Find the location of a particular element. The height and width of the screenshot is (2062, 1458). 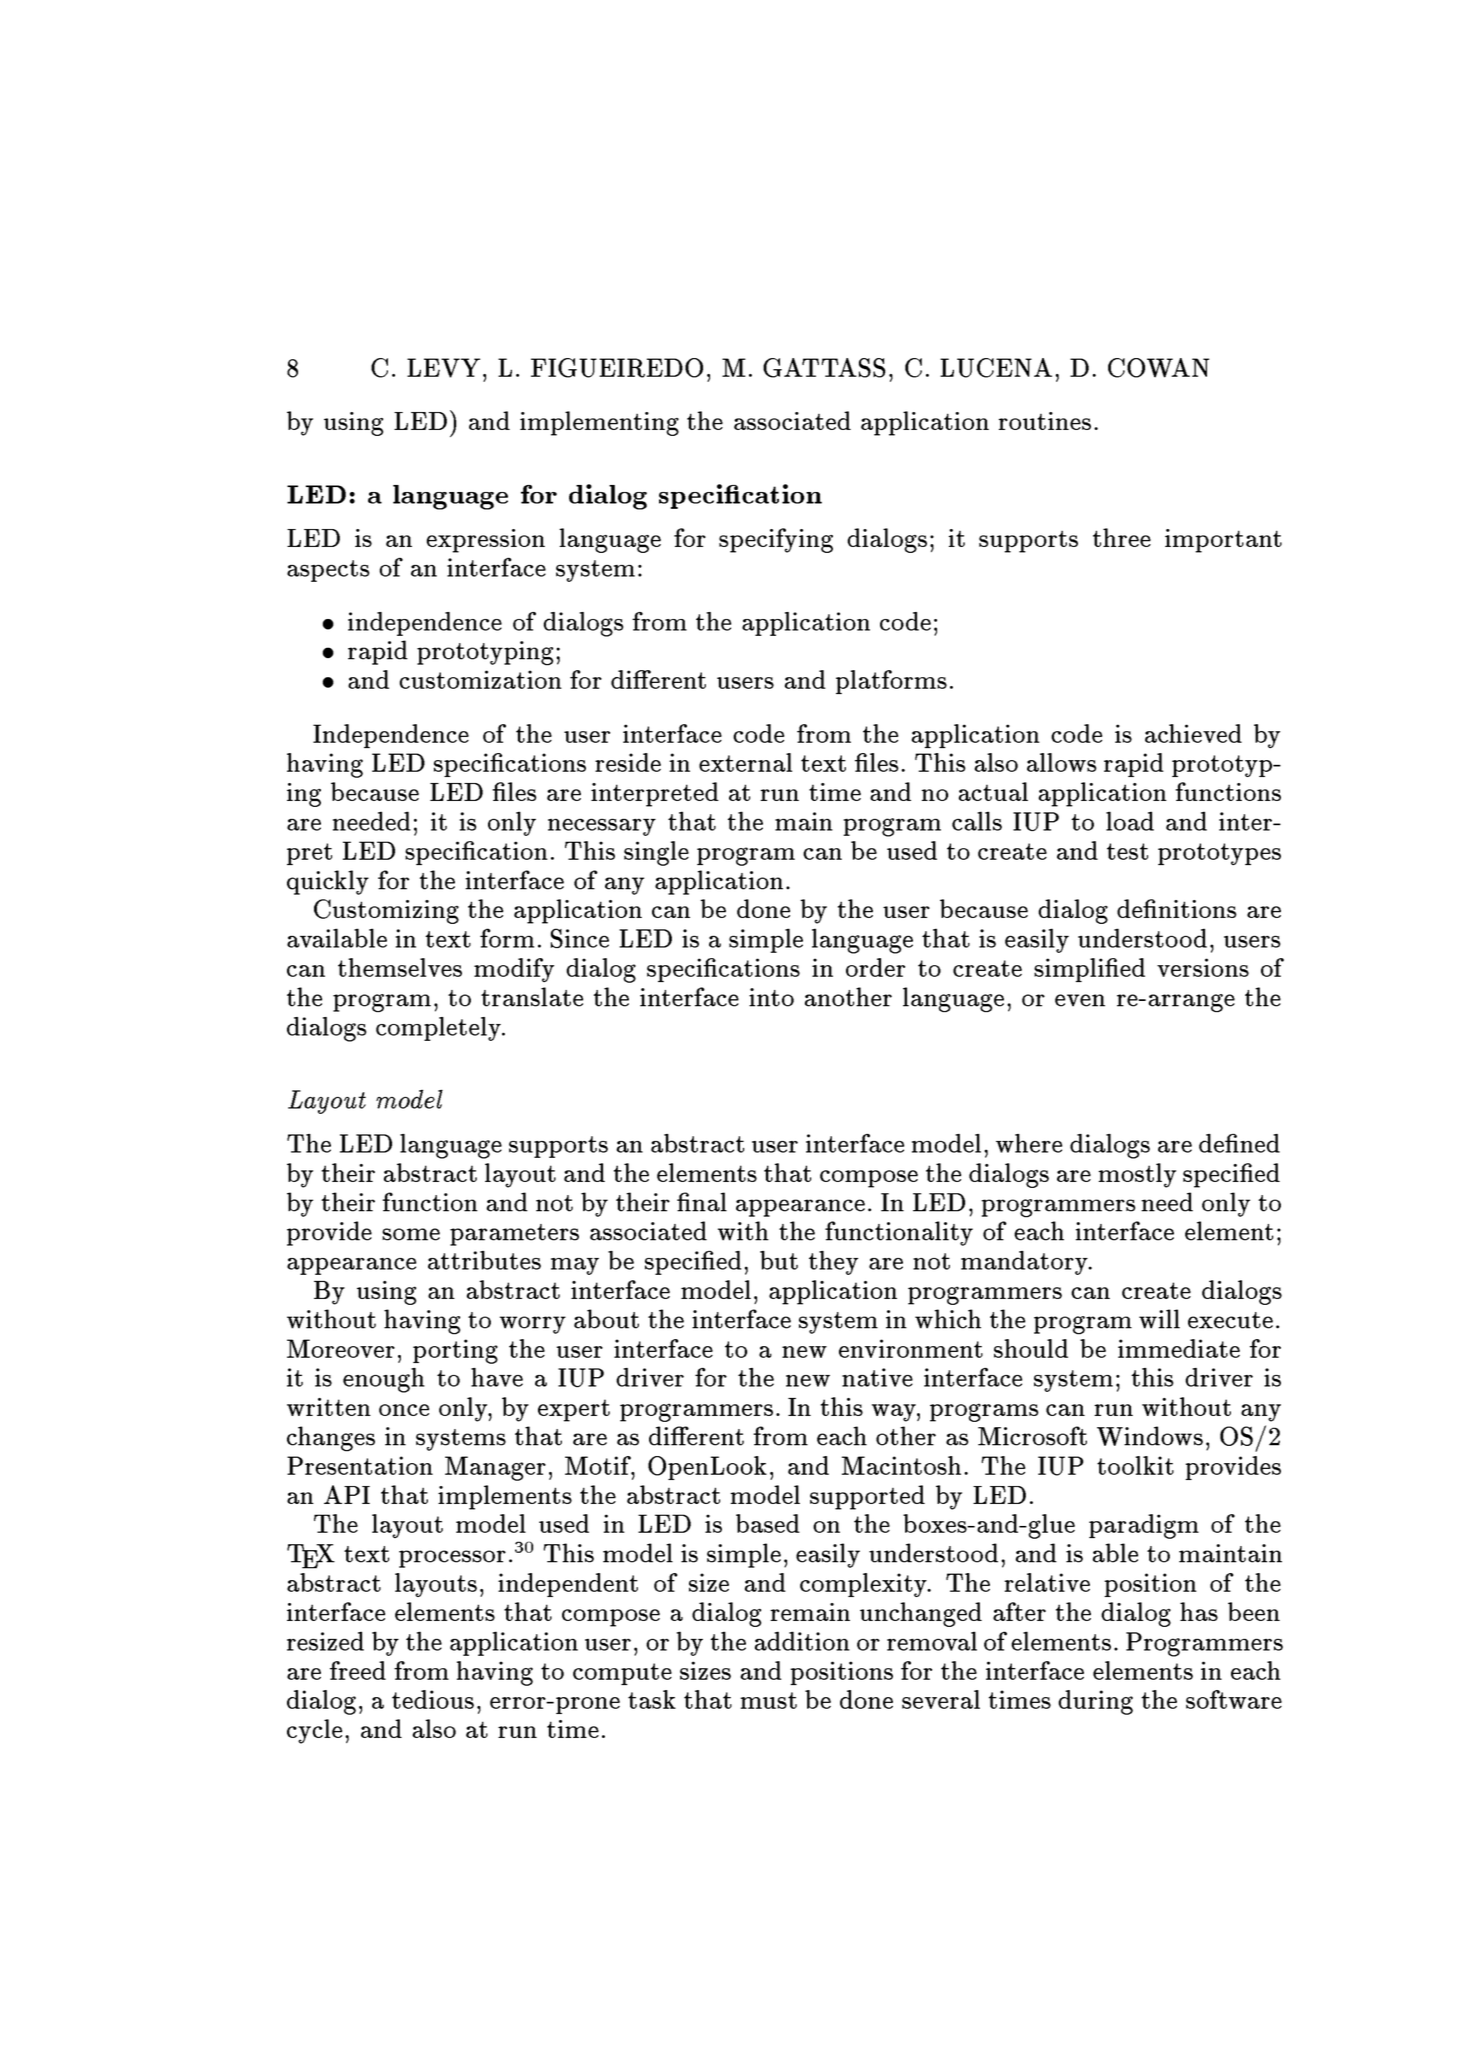

even is located at coordinates (1080, 1000).
